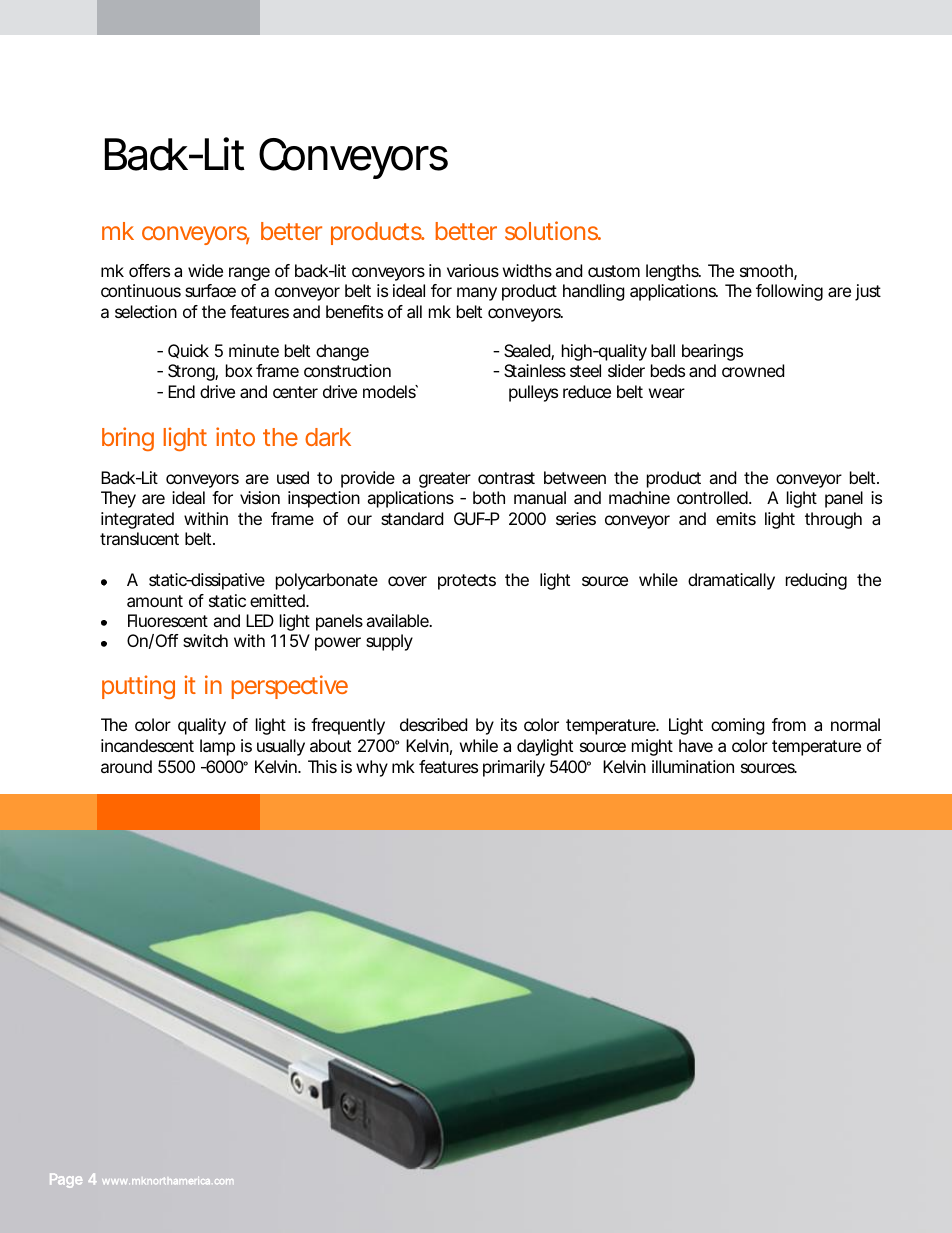  Describe the element at coordinates (260, 497) in the document. I see `vision` at that location.
